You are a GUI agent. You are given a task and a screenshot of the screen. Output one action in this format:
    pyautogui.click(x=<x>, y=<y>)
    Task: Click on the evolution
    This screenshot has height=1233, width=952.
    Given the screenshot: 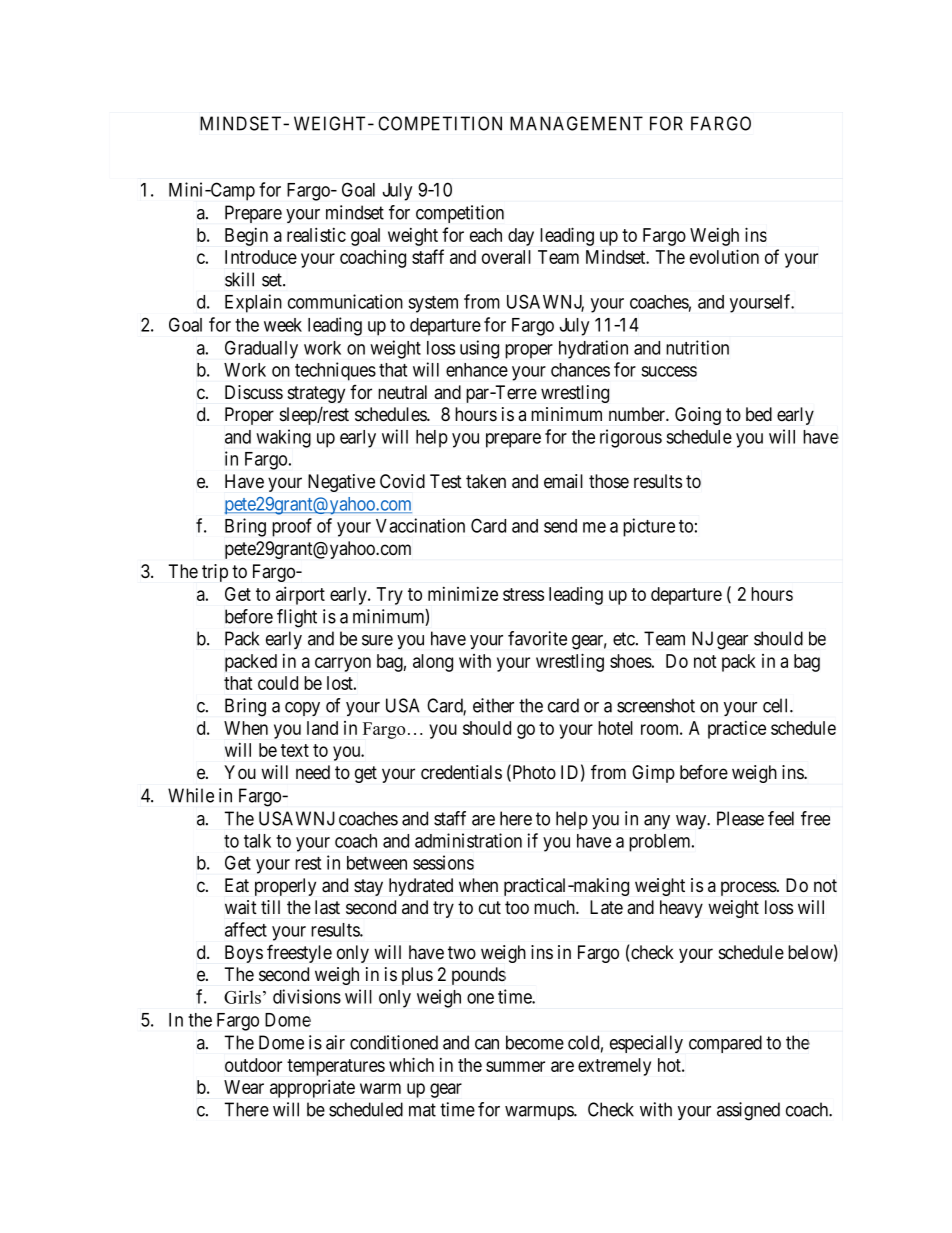 What is the action you would take?
    pyautogui.click(x=724, y=256)
